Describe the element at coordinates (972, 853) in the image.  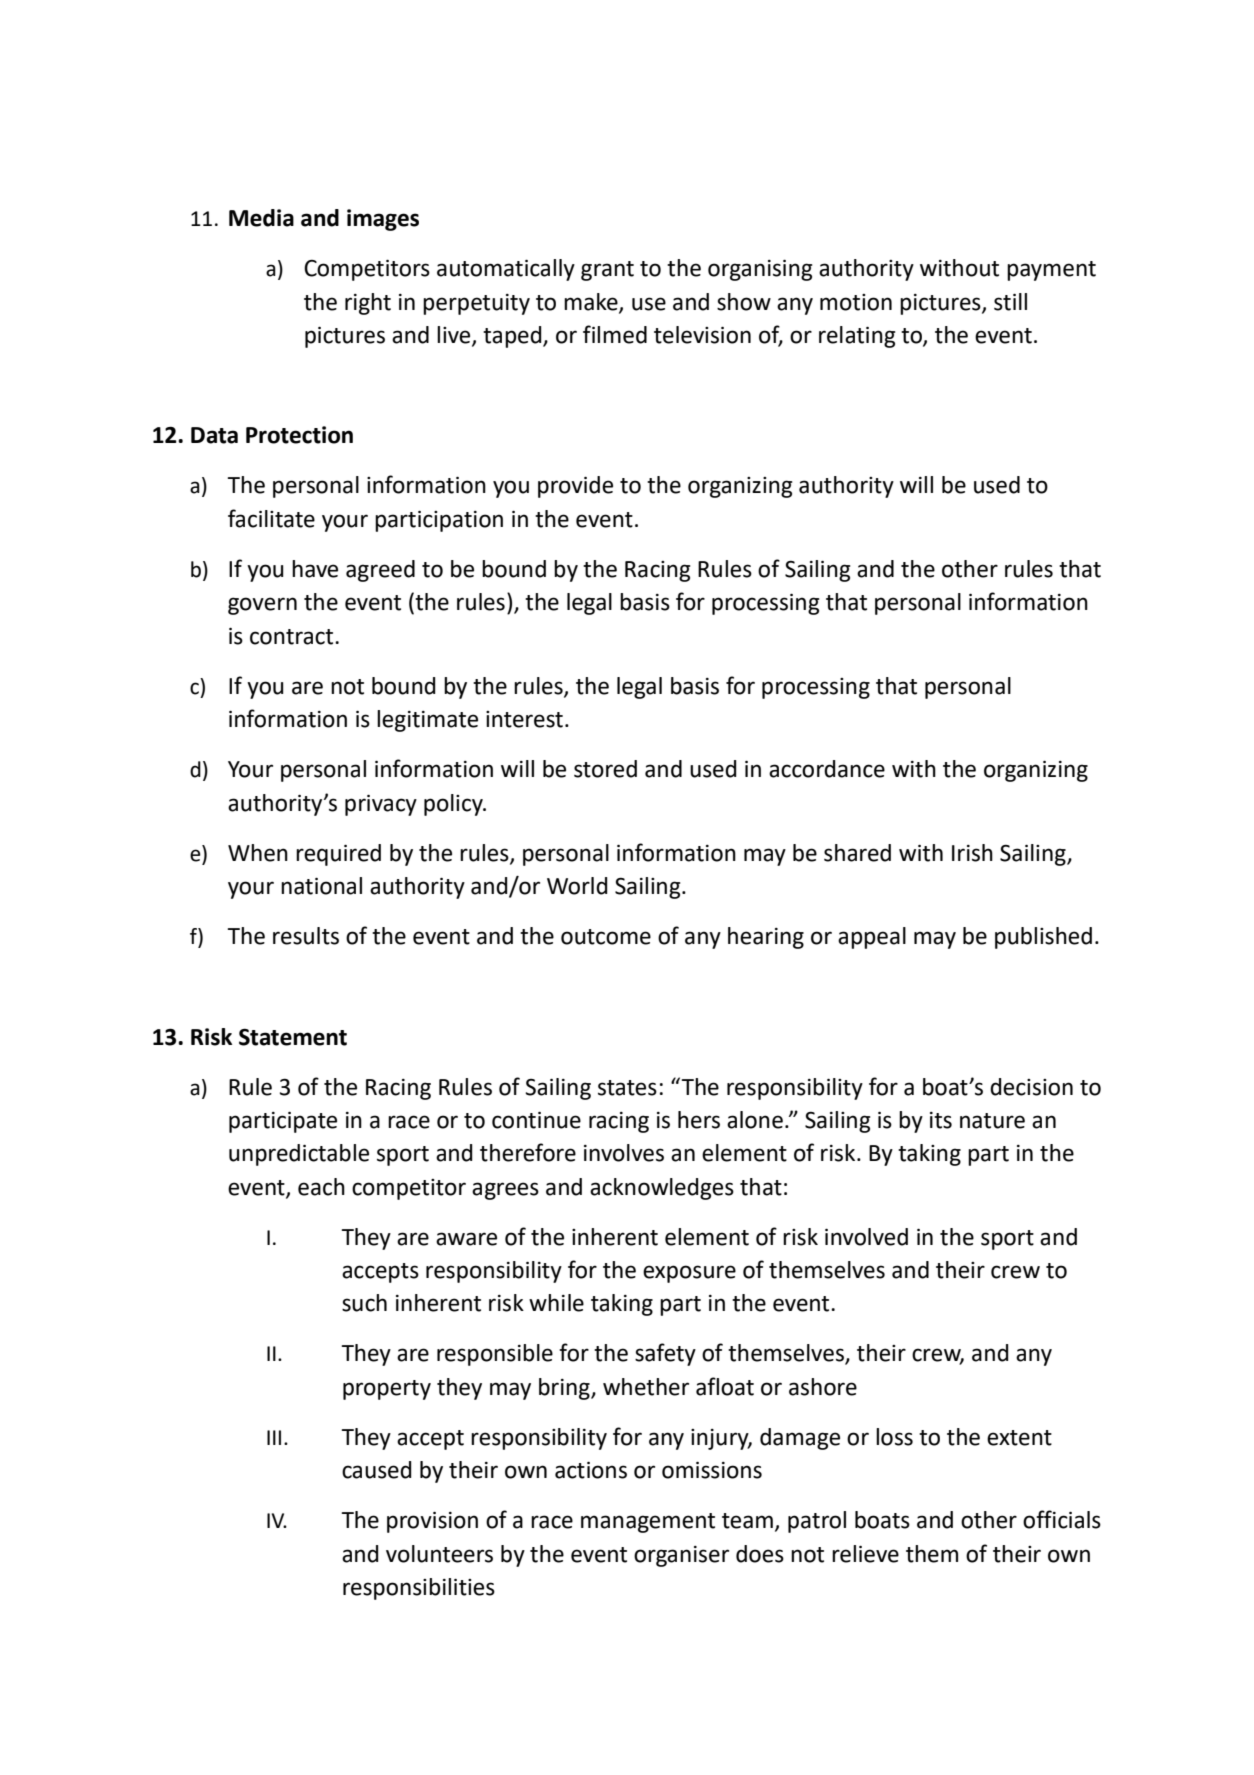
I see `Irish` at that location.
